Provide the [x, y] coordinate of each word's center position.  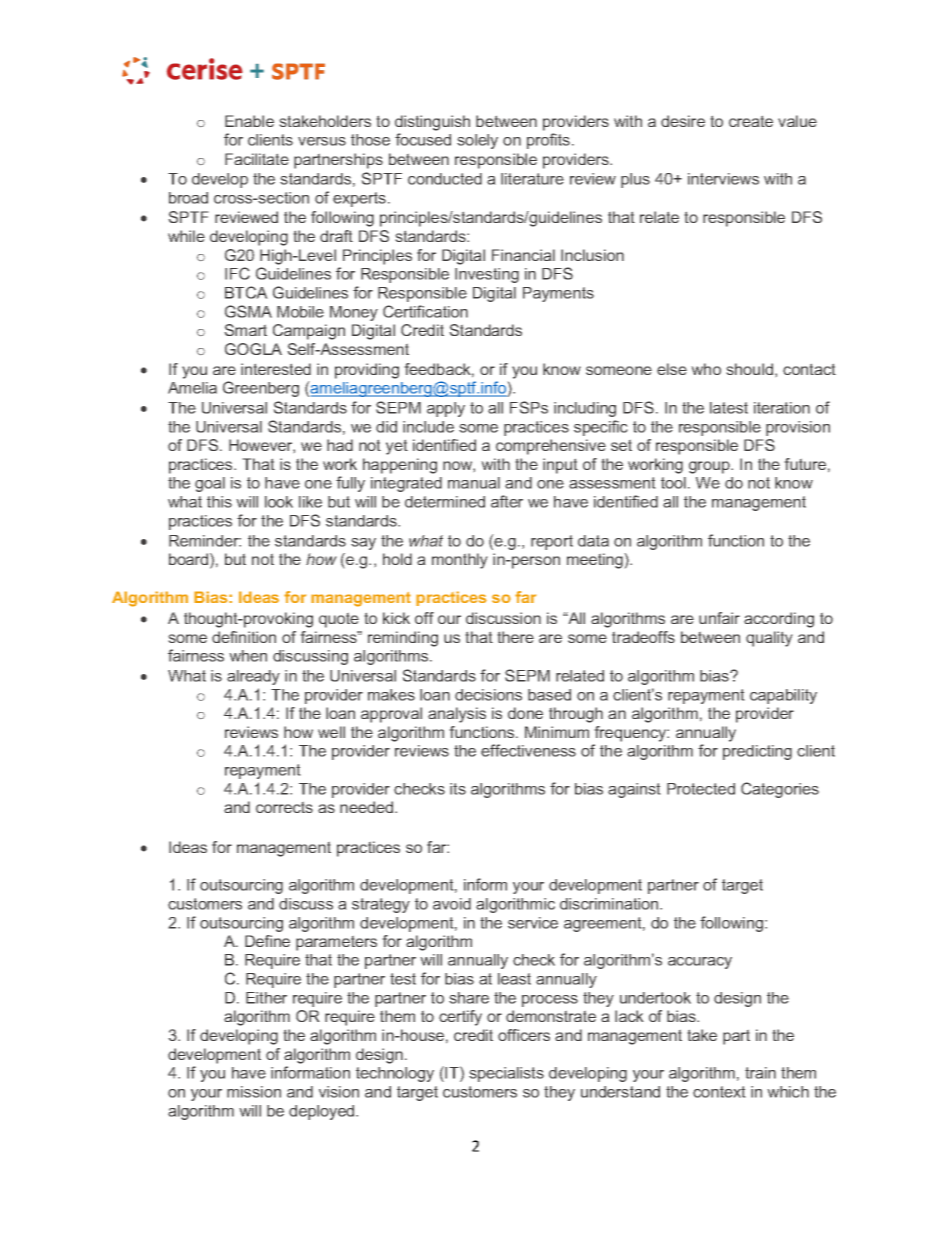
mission [254, 1092]
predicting [757, 752]
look [279, 502]
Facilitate [257, 159]
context [719, 1092]
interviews [723, 179]
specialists [506, 1074]
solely [477, 141]
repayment [263, 771]
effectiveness [528, 750]
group [710, 467]
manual [474, 483]
